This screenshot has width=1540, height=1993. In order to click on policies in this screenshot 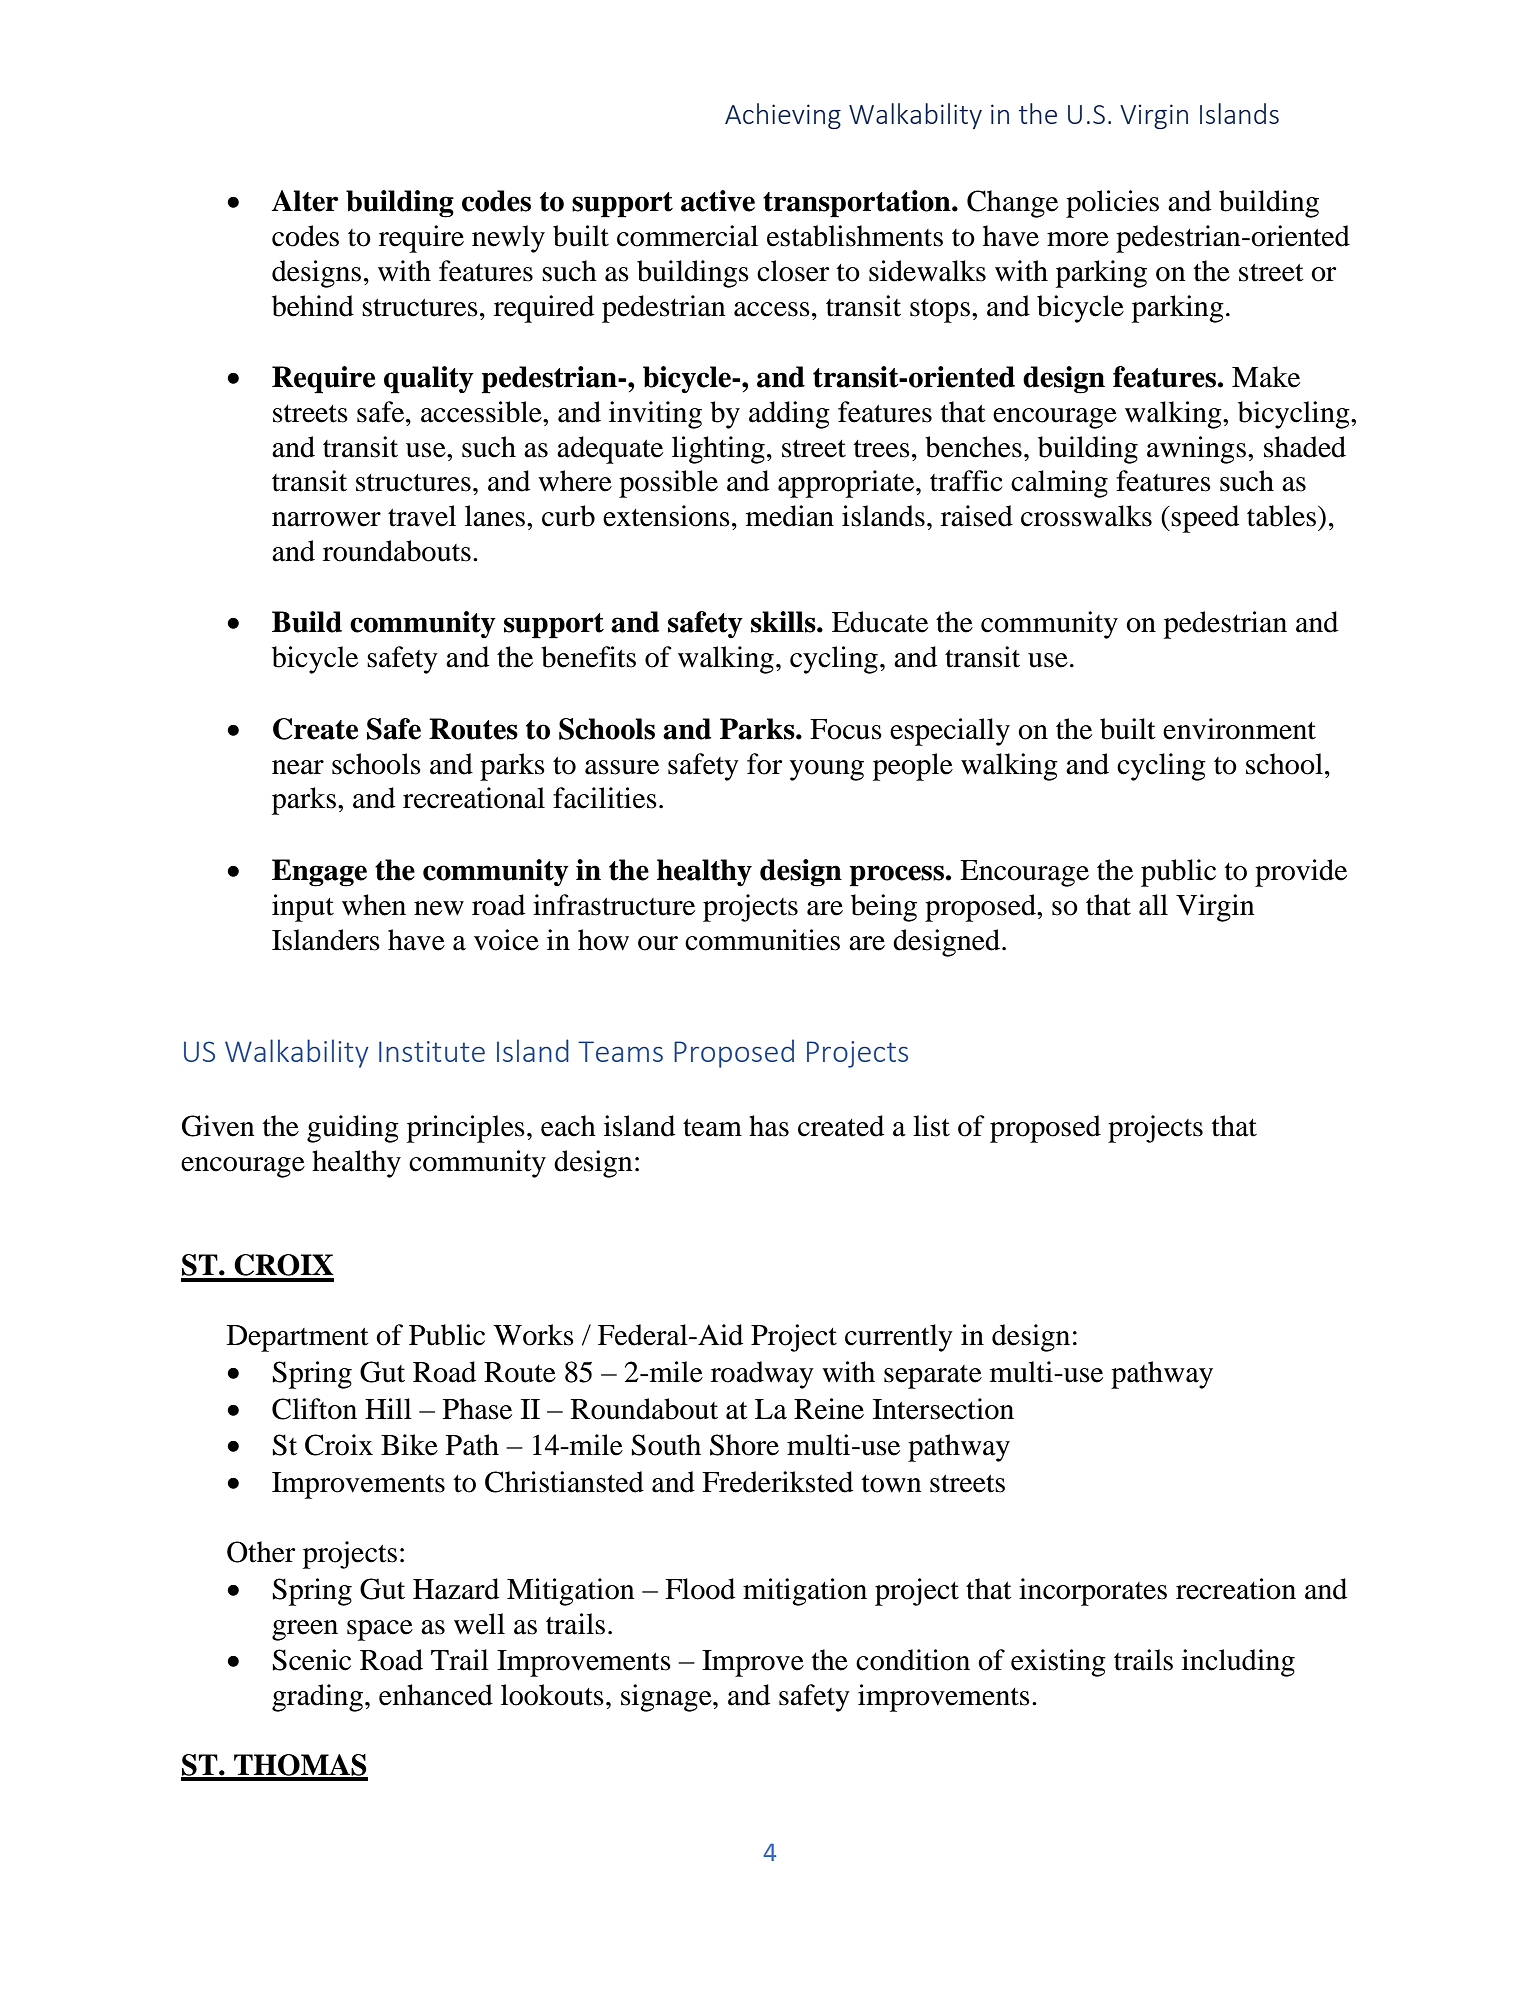, I will do `click(1112, 204)`.
